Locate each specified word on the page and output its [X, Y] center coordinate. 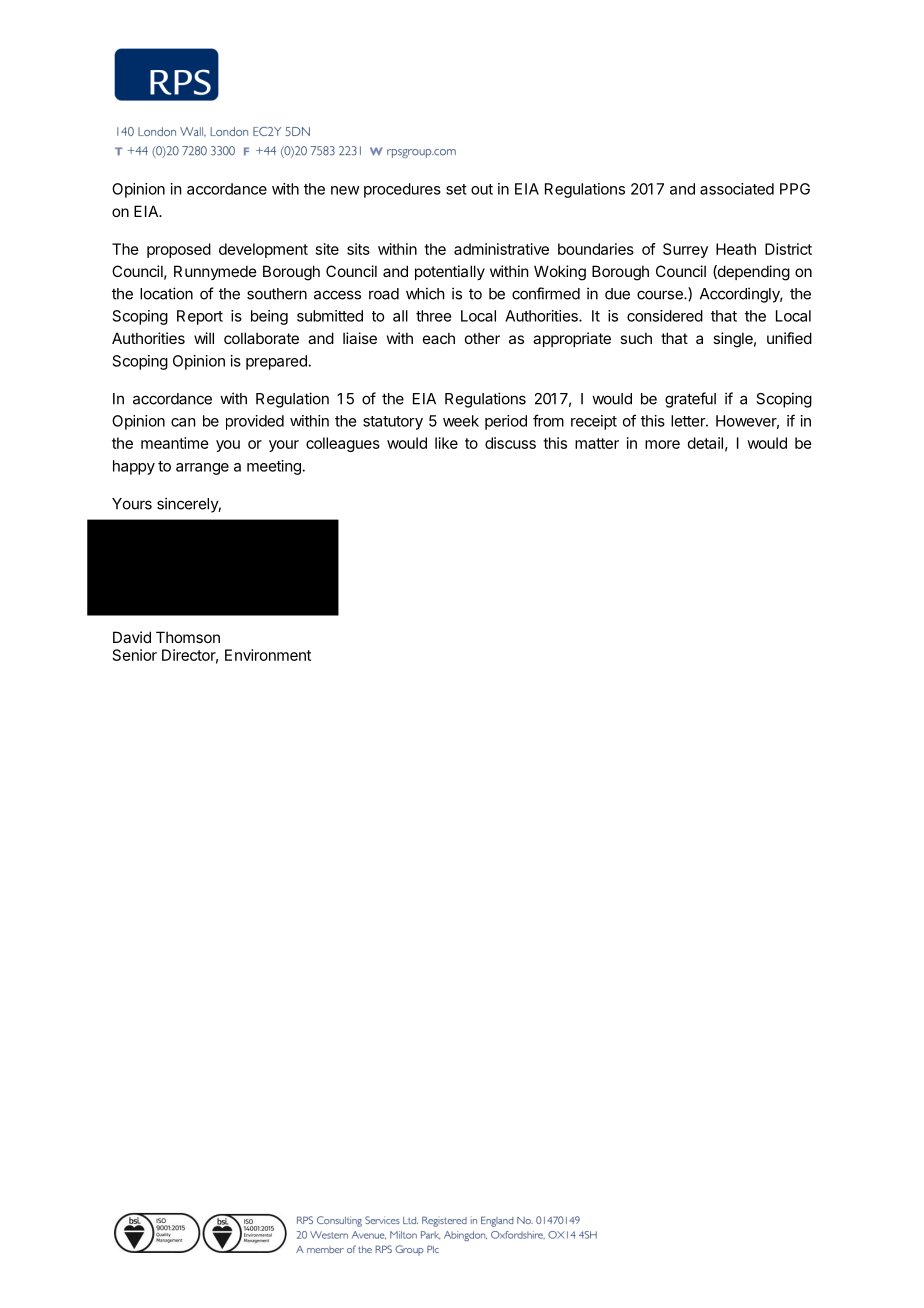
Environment [268, 655]
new [345, 190]
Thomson [188, 637]
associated [737, 189]
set [456, 189]
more [662, 444]
